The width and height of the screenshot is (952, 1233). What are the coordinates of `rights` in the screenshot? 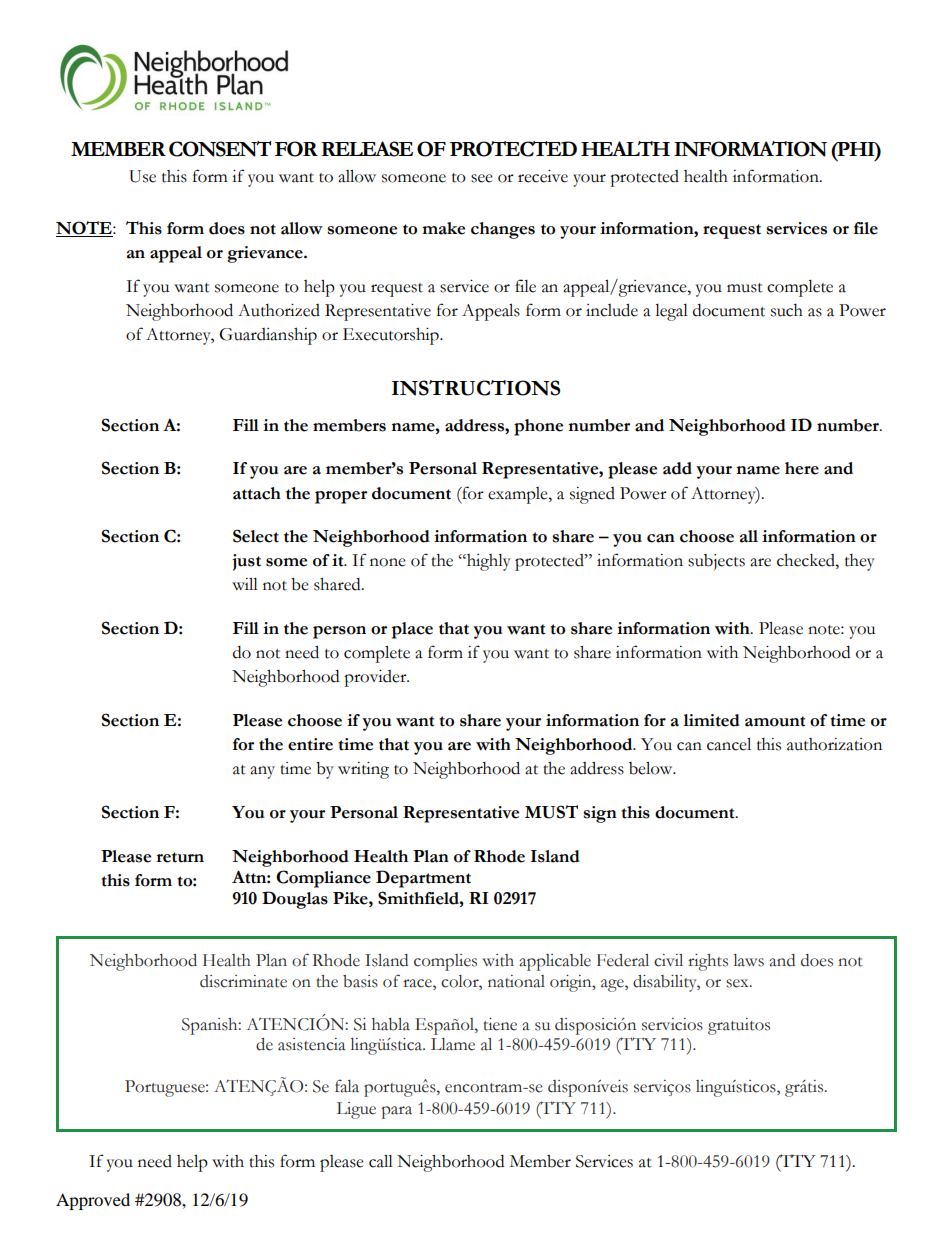 It's located at (708, 962).
